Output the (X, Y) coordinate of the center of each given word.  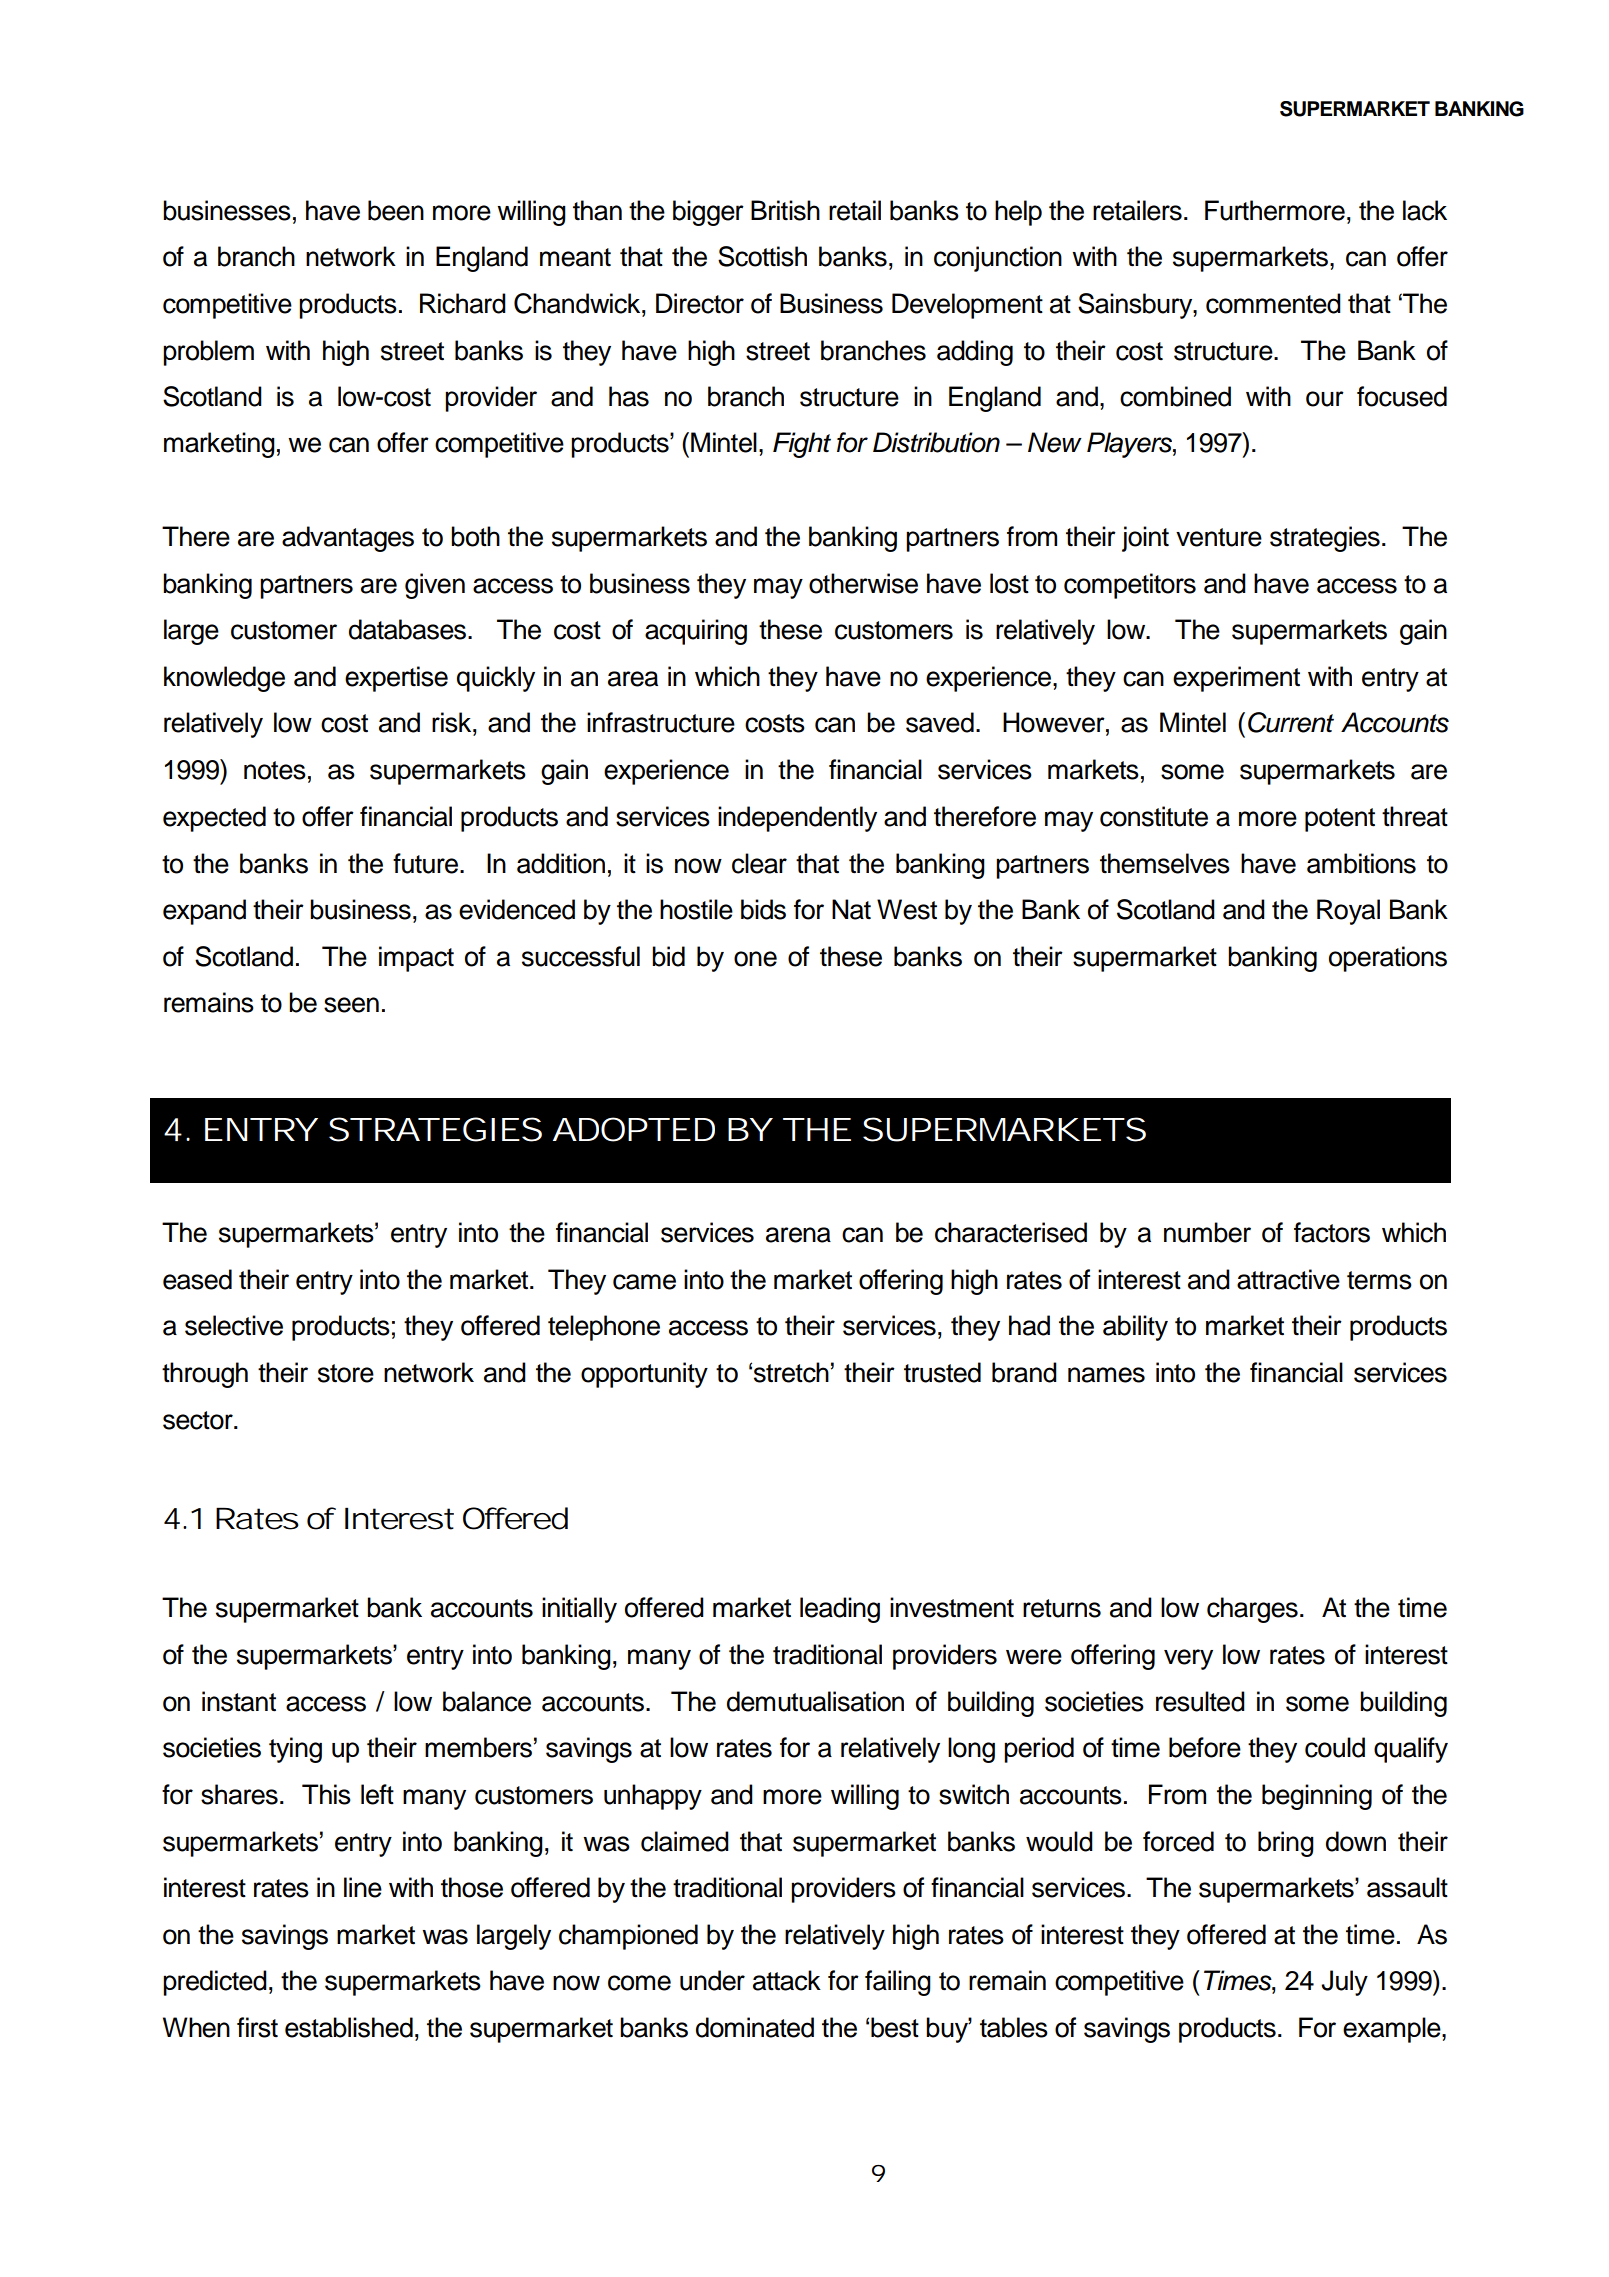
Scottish (762, 256)
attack (787, 1980)
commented (1273, 303)
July (1344, 1983)
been (396, 210)
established (349, 2027)
